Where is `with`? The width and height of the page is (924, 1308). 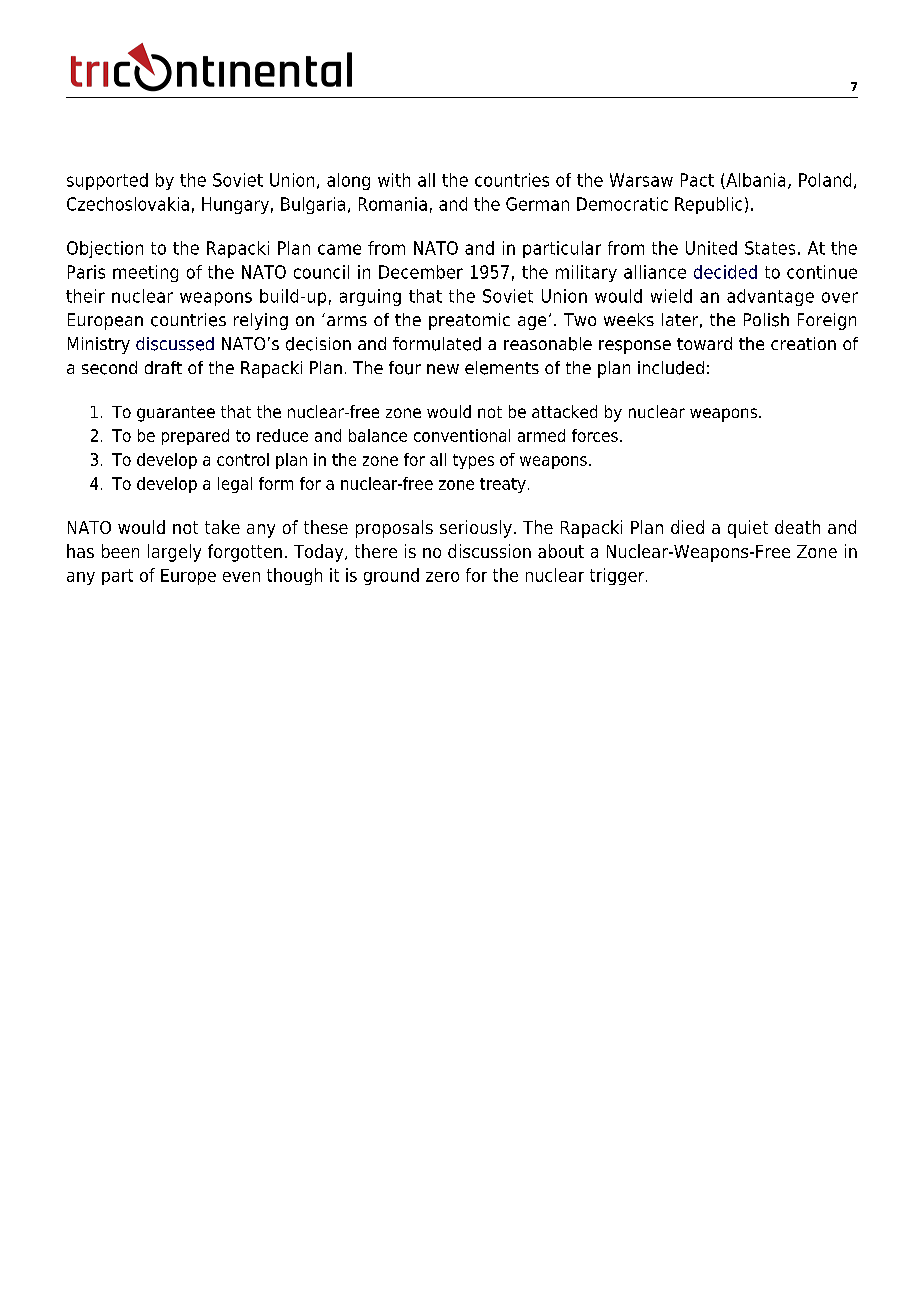 with is located at coordinates (394, 180).
